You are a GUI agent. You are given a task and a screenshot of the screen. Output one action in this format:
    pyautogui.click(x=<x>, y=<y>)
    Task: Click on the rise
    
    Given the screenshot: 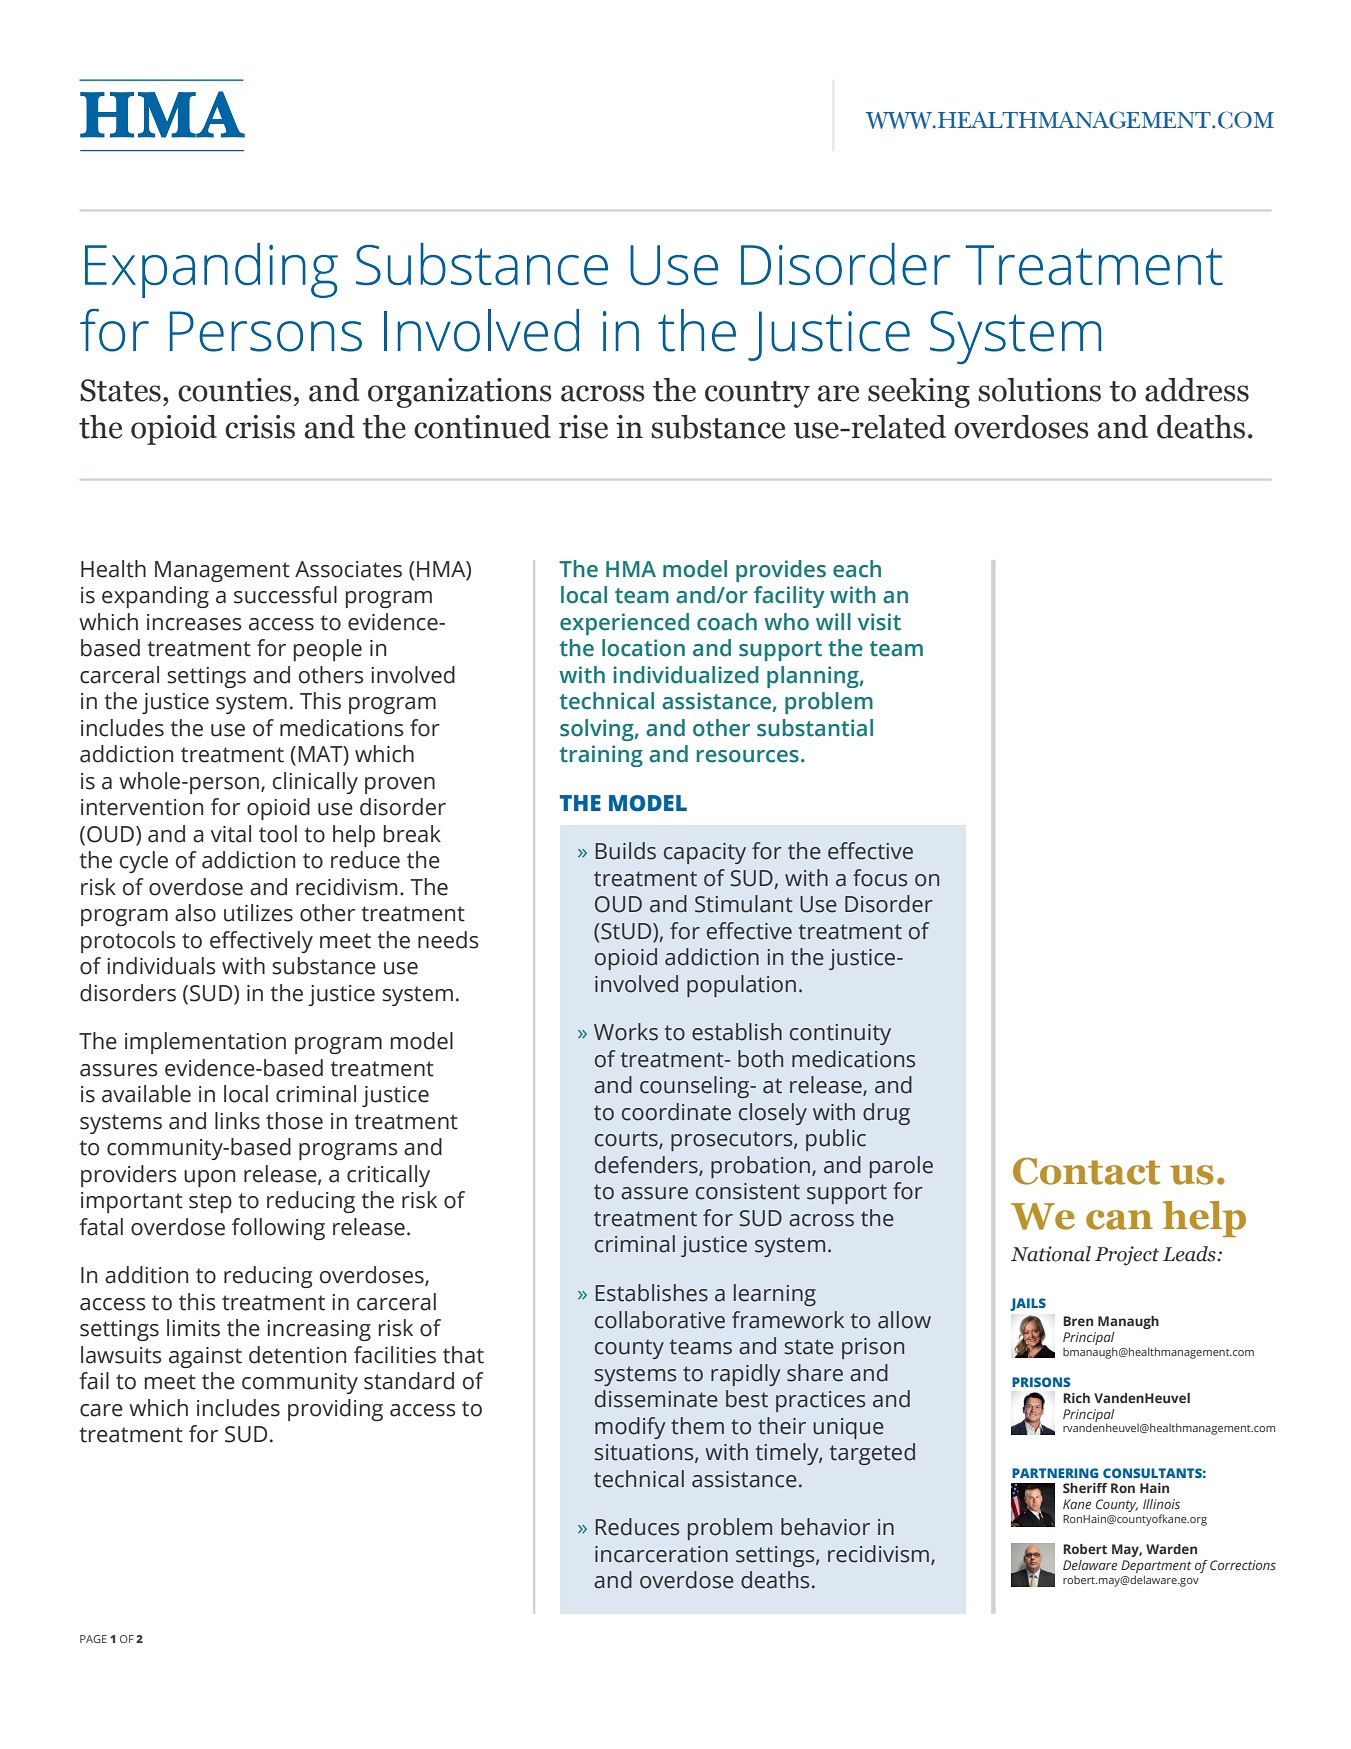 What is the action you would take?
    pyautogui.click(x=583, y=427)
